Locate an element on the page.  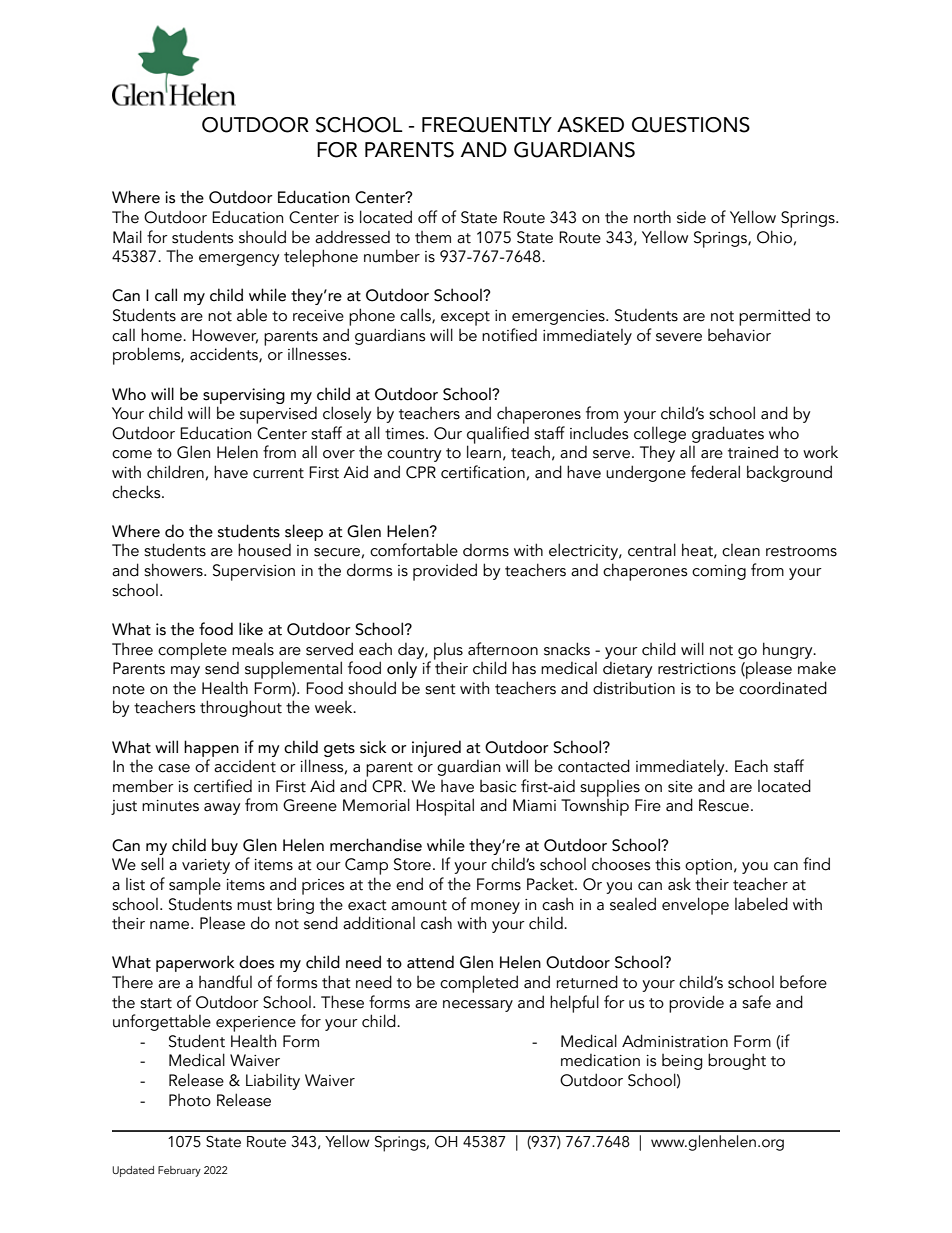
FREQUENTLY is located at coordinates (487, 125).
